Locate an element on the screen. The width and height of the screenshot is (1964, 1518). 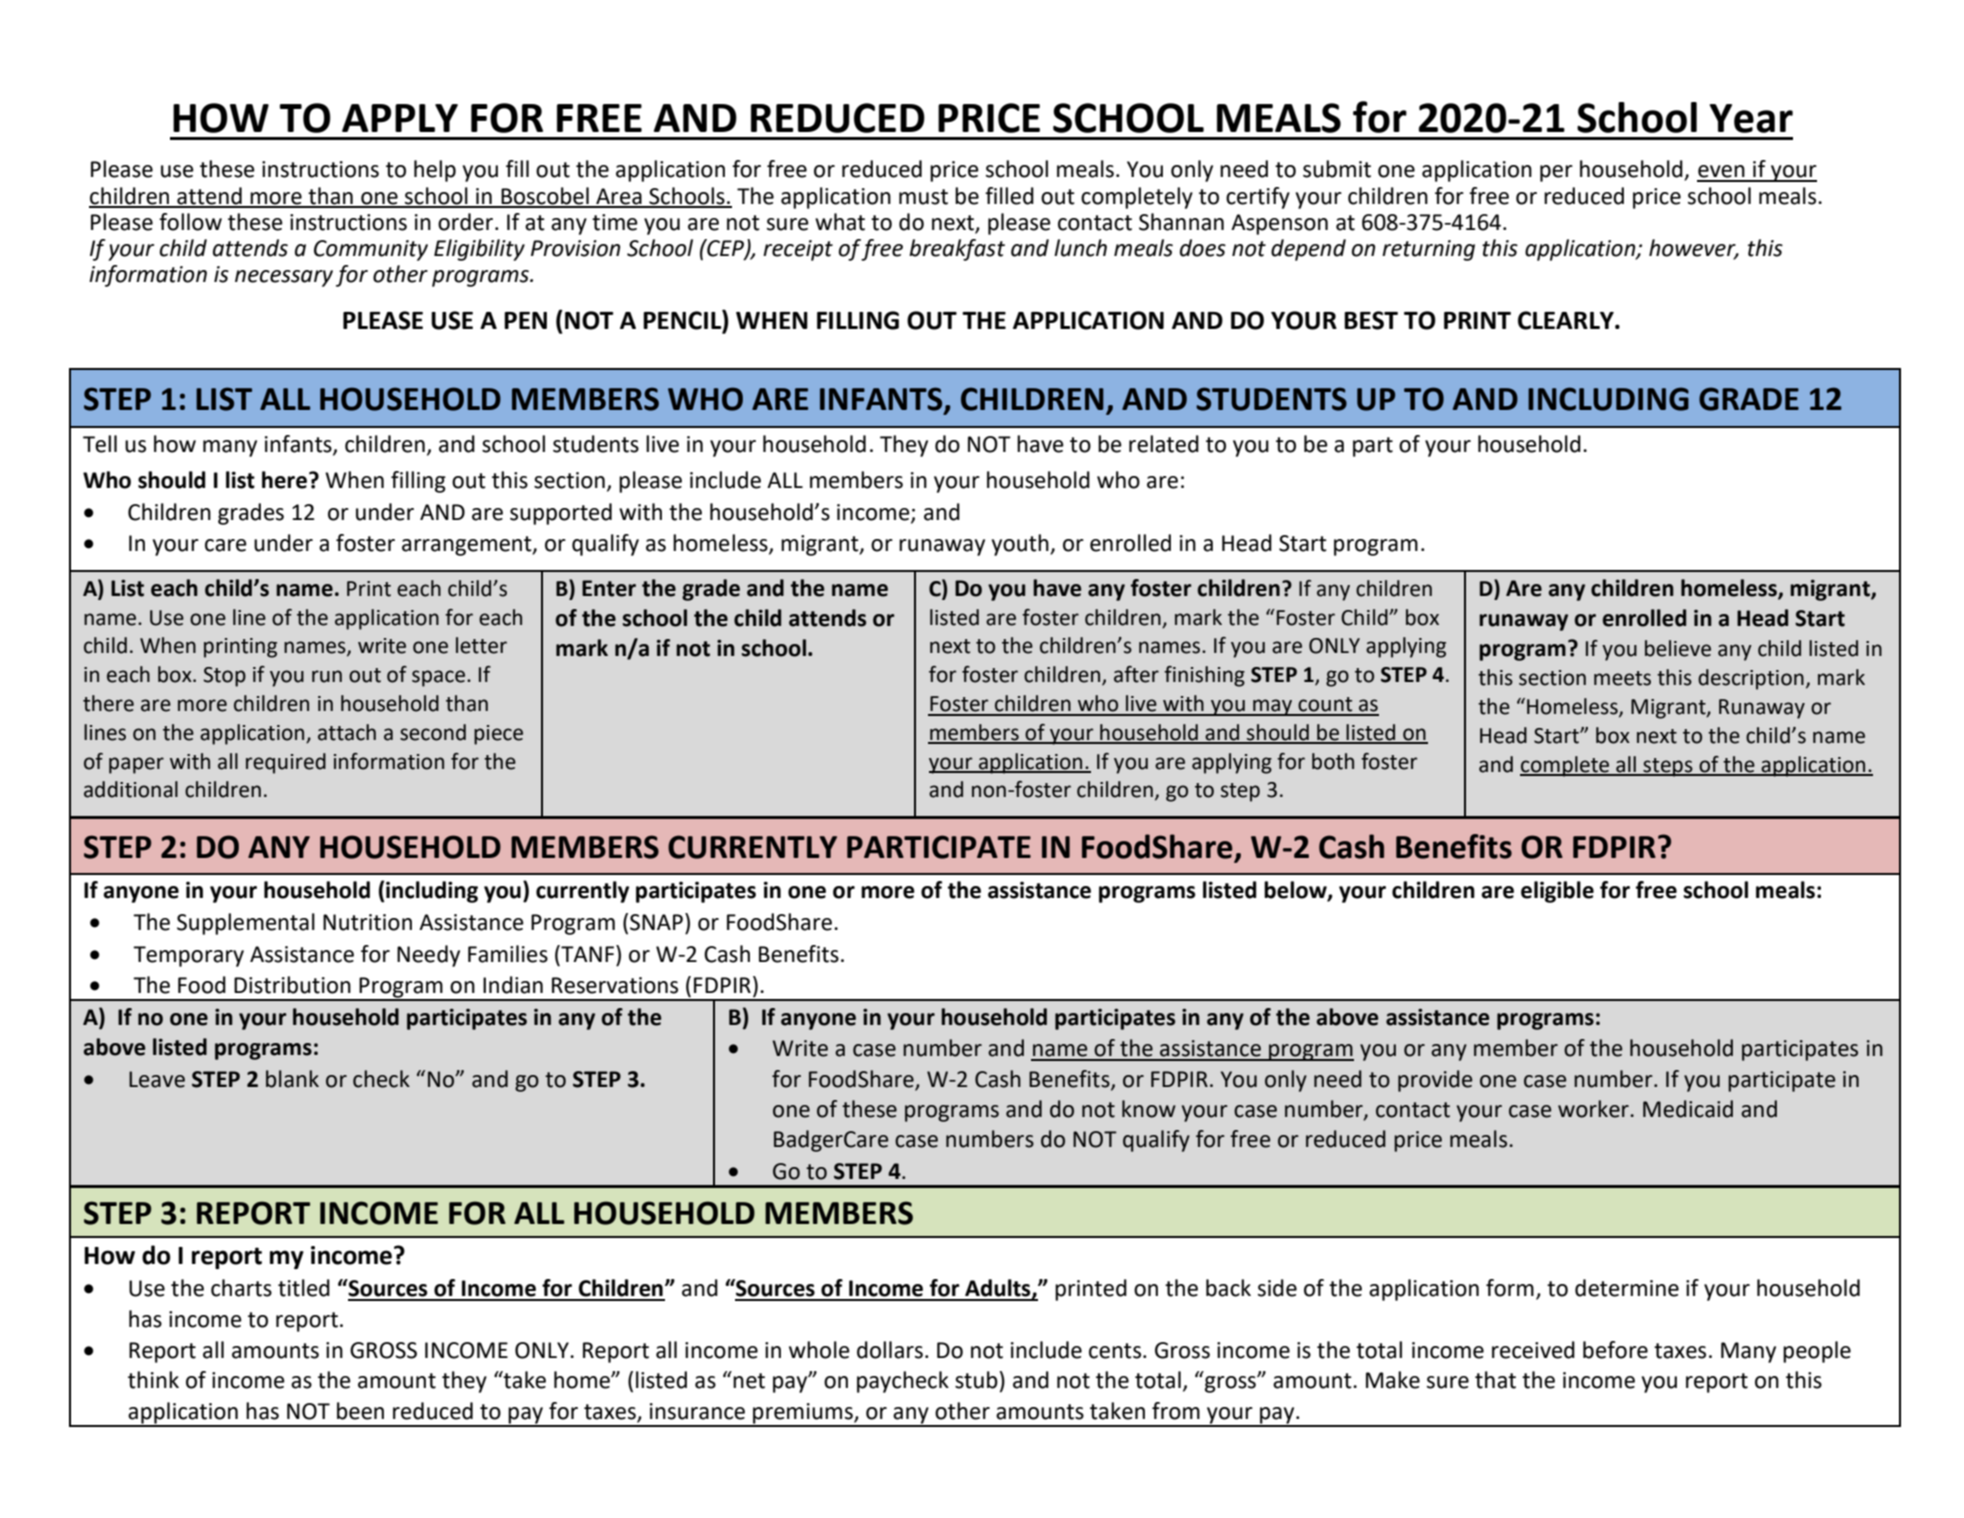
before is located at coordinates (1615, 1350).
